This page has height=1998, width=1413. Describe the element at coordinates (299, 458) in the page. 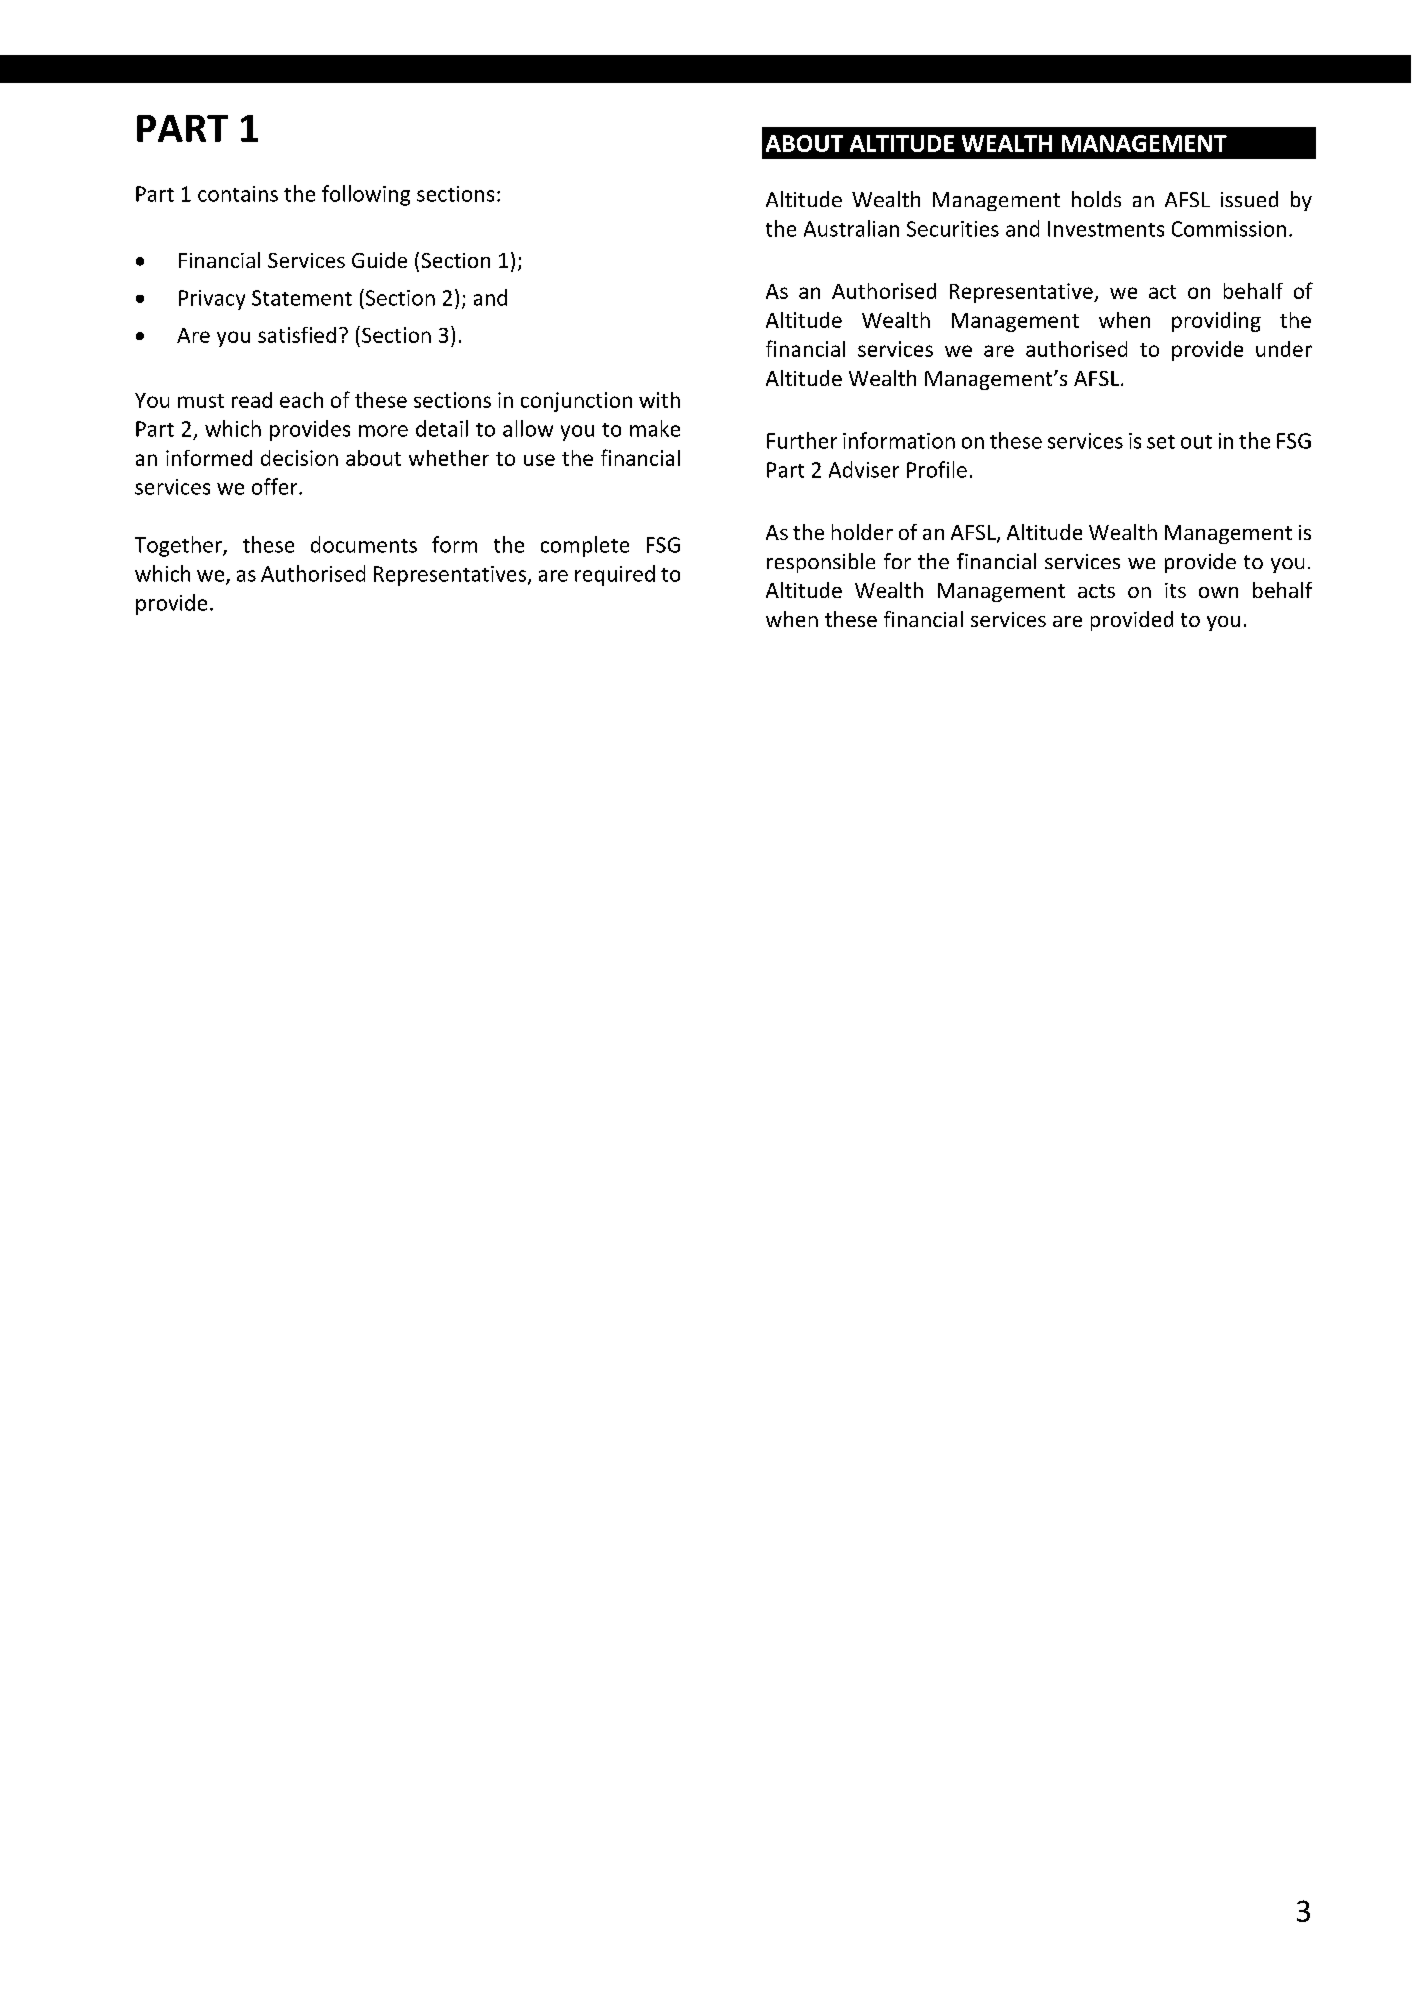

I see `decision` at that location.
